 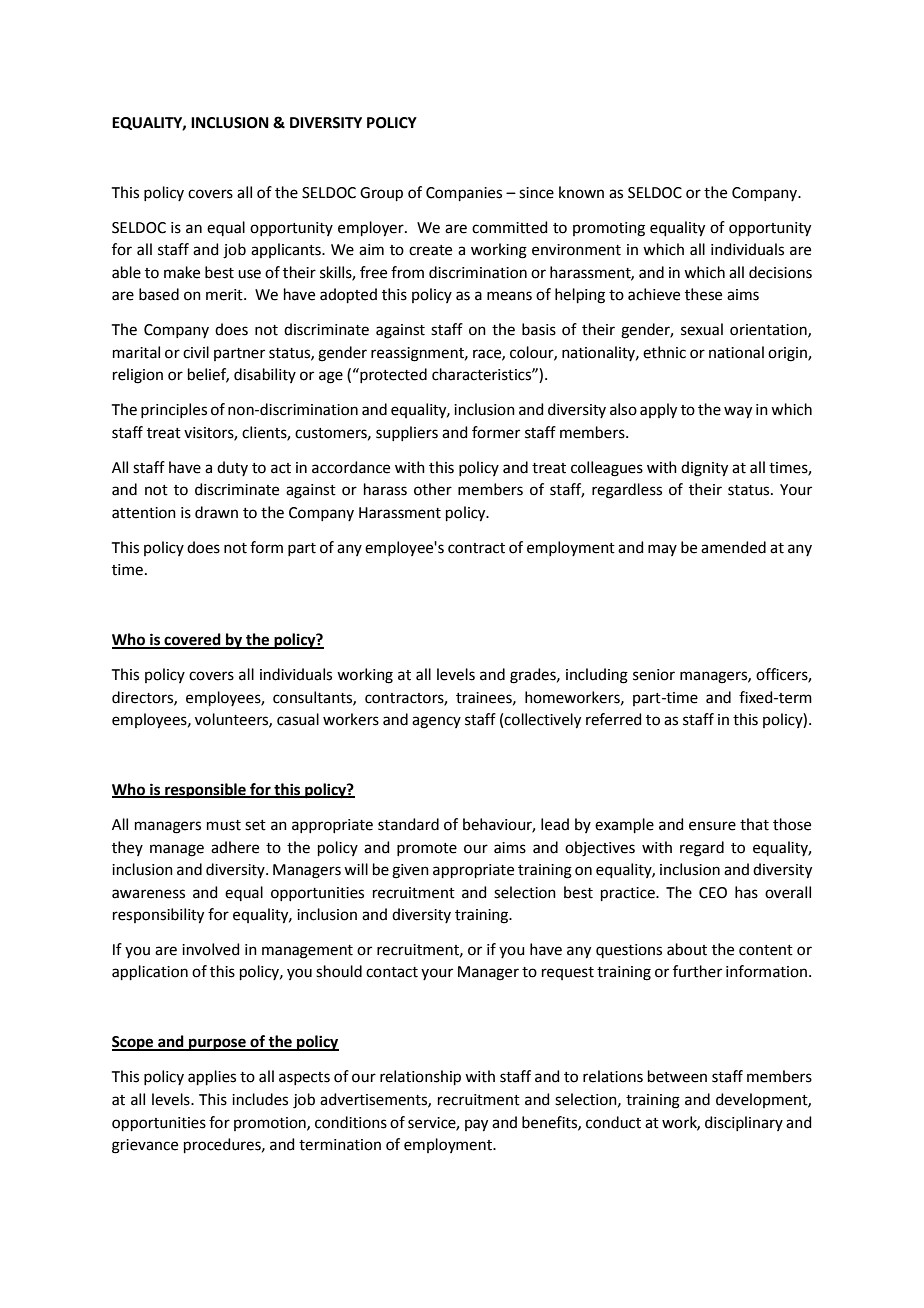 What do you see at coordinates (713, 893) in the page?
I see `CEO` at bounding box center [713, 893].
